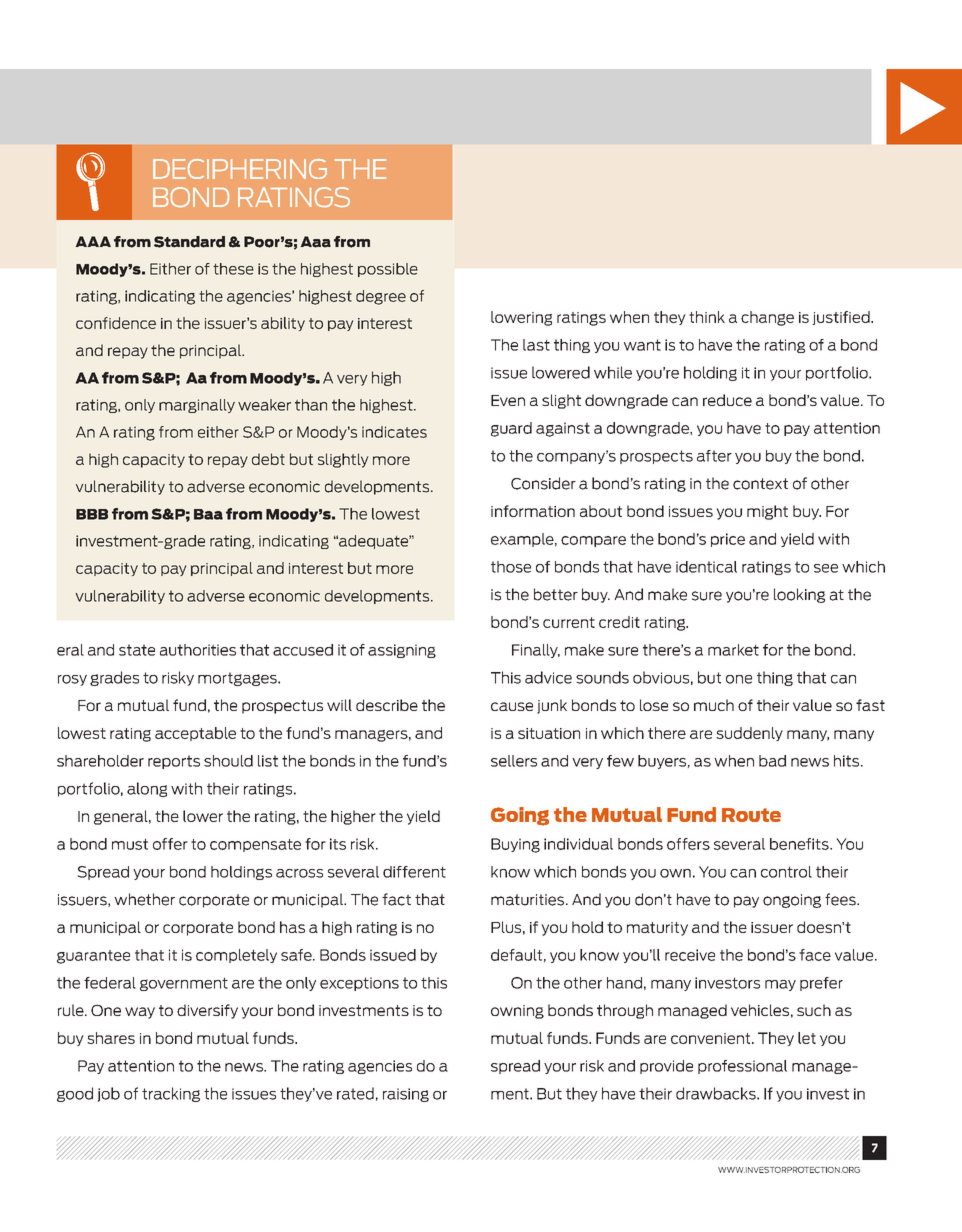 This screenshot has height=1232, width=962. What do you see at coordinates (414, 872) in the screenshot?
I see `different` at bounding box center [414, 872].
